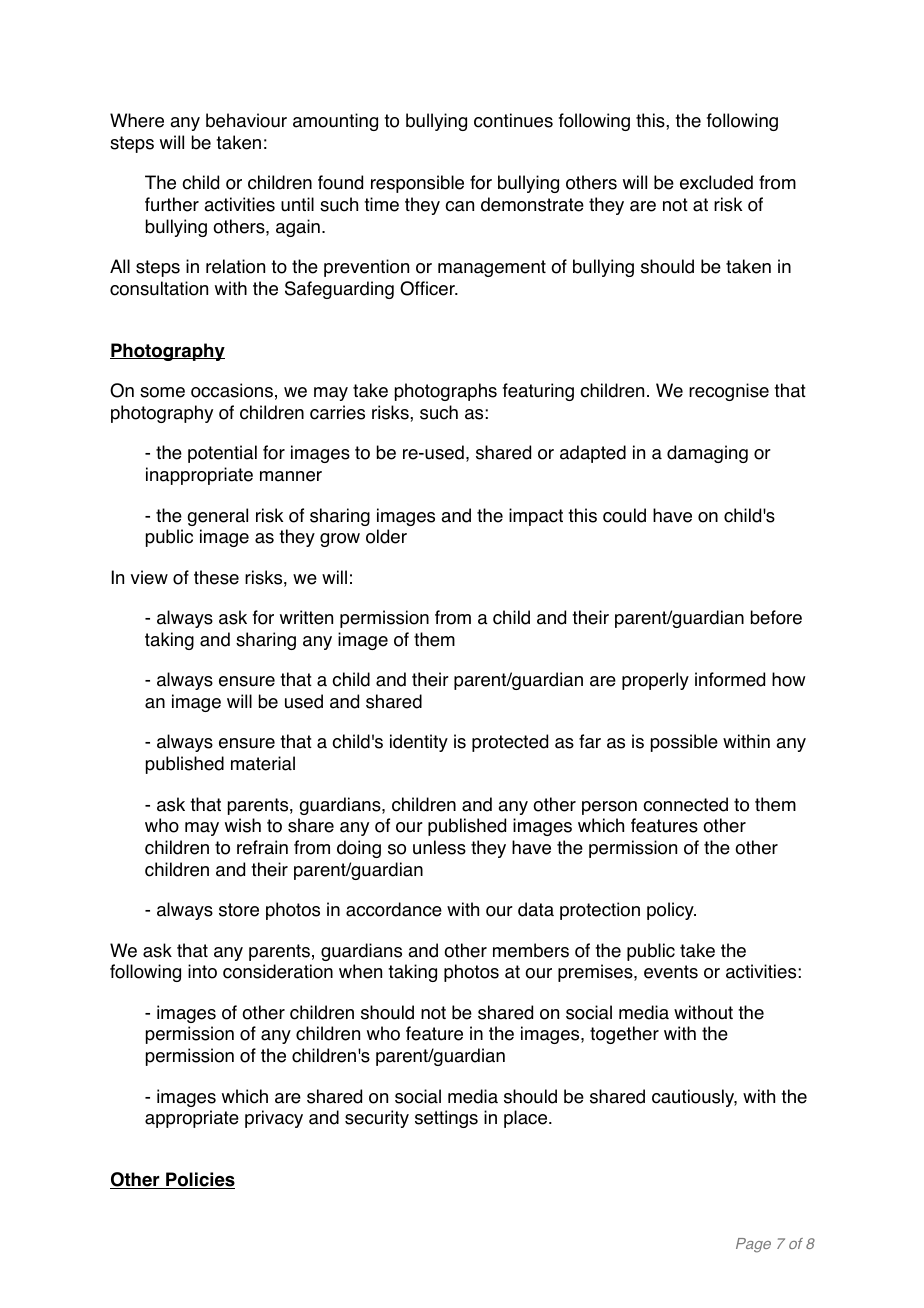 This screenshot has height=1308, width=924. I want to click on identity, so click(419, 743).
